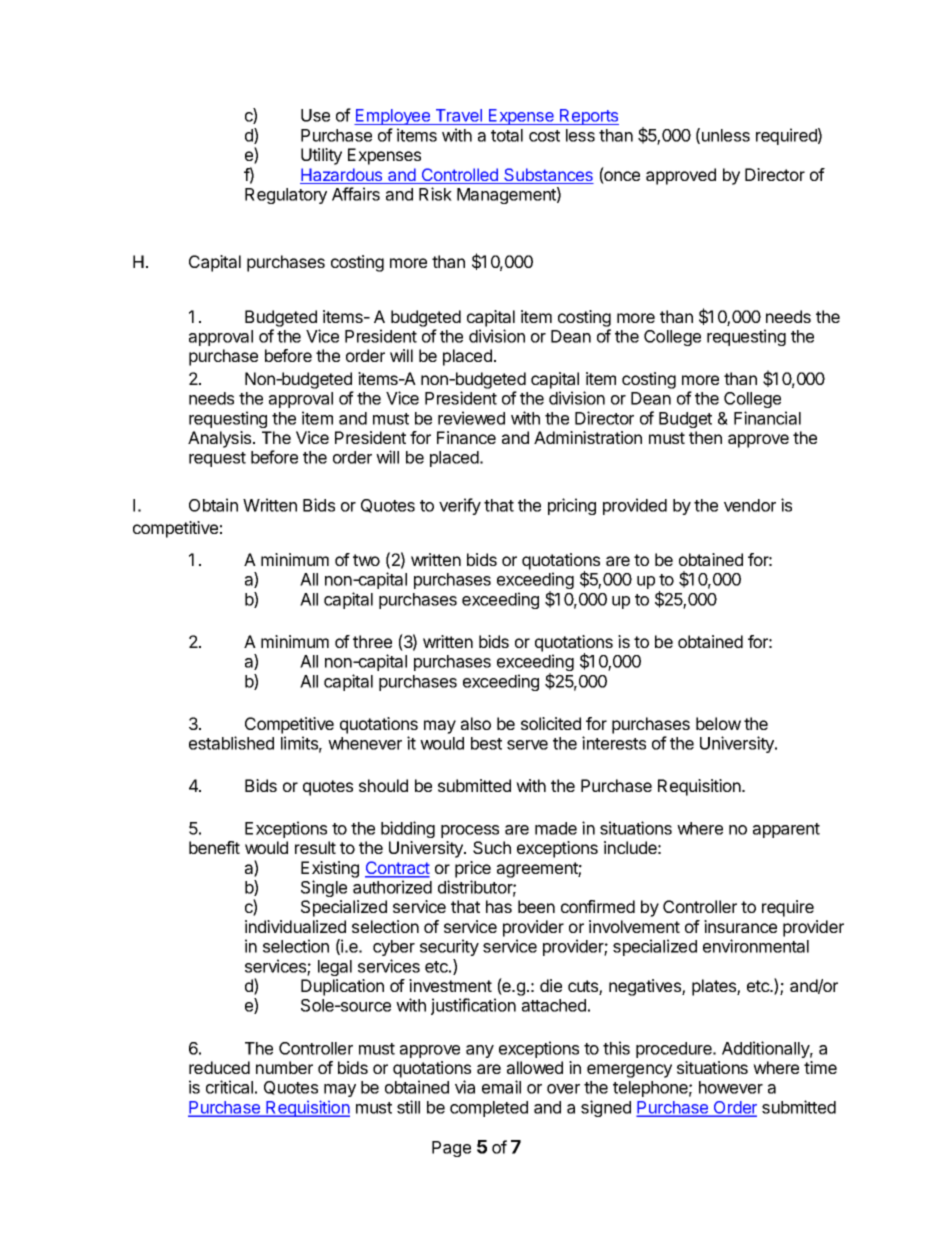 This screenshot has width=952, height=1233. I want to click on total, so click(507, 135).
